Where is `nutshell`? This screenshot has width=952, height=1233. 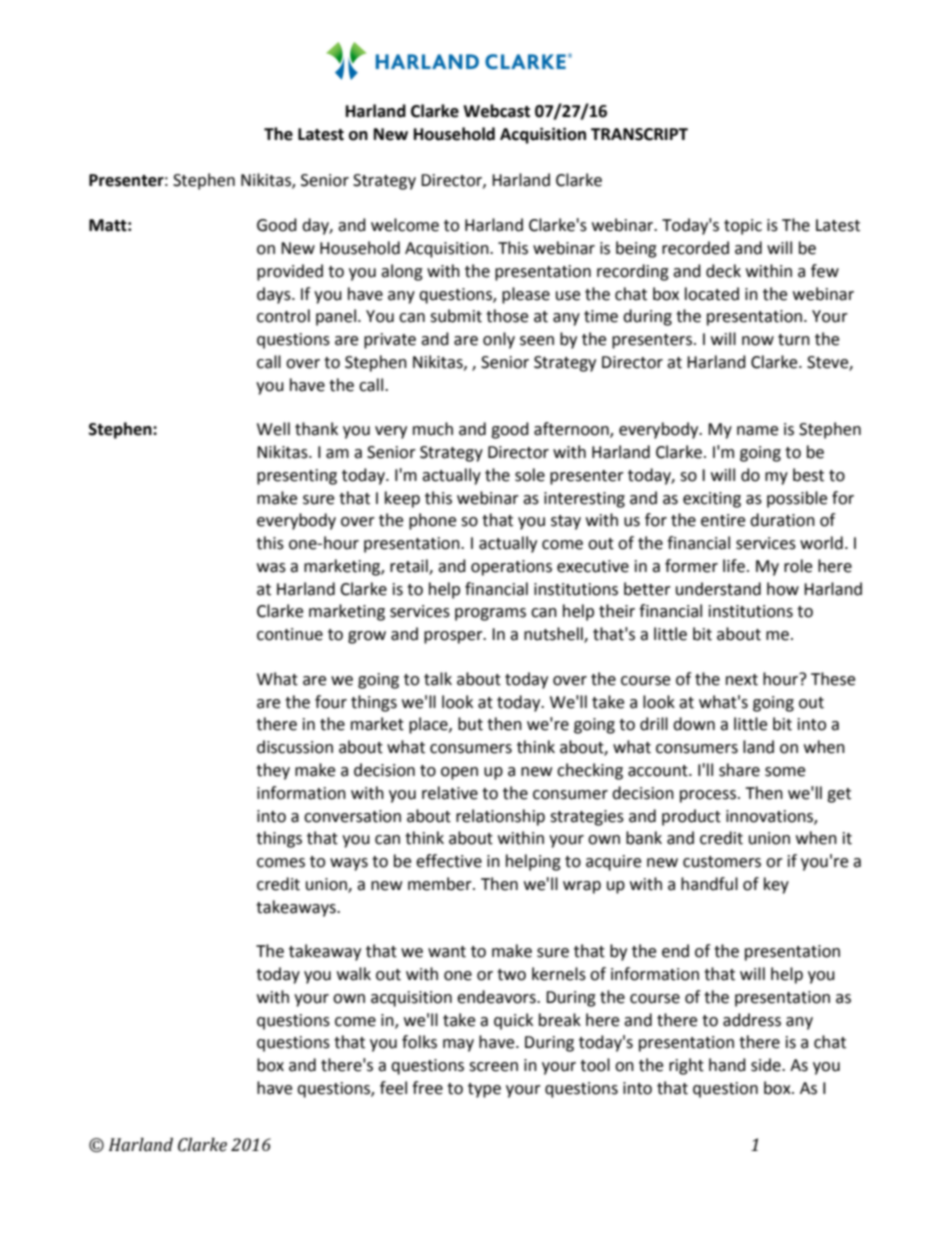
nutshell is located at coordinates (554, 635).
